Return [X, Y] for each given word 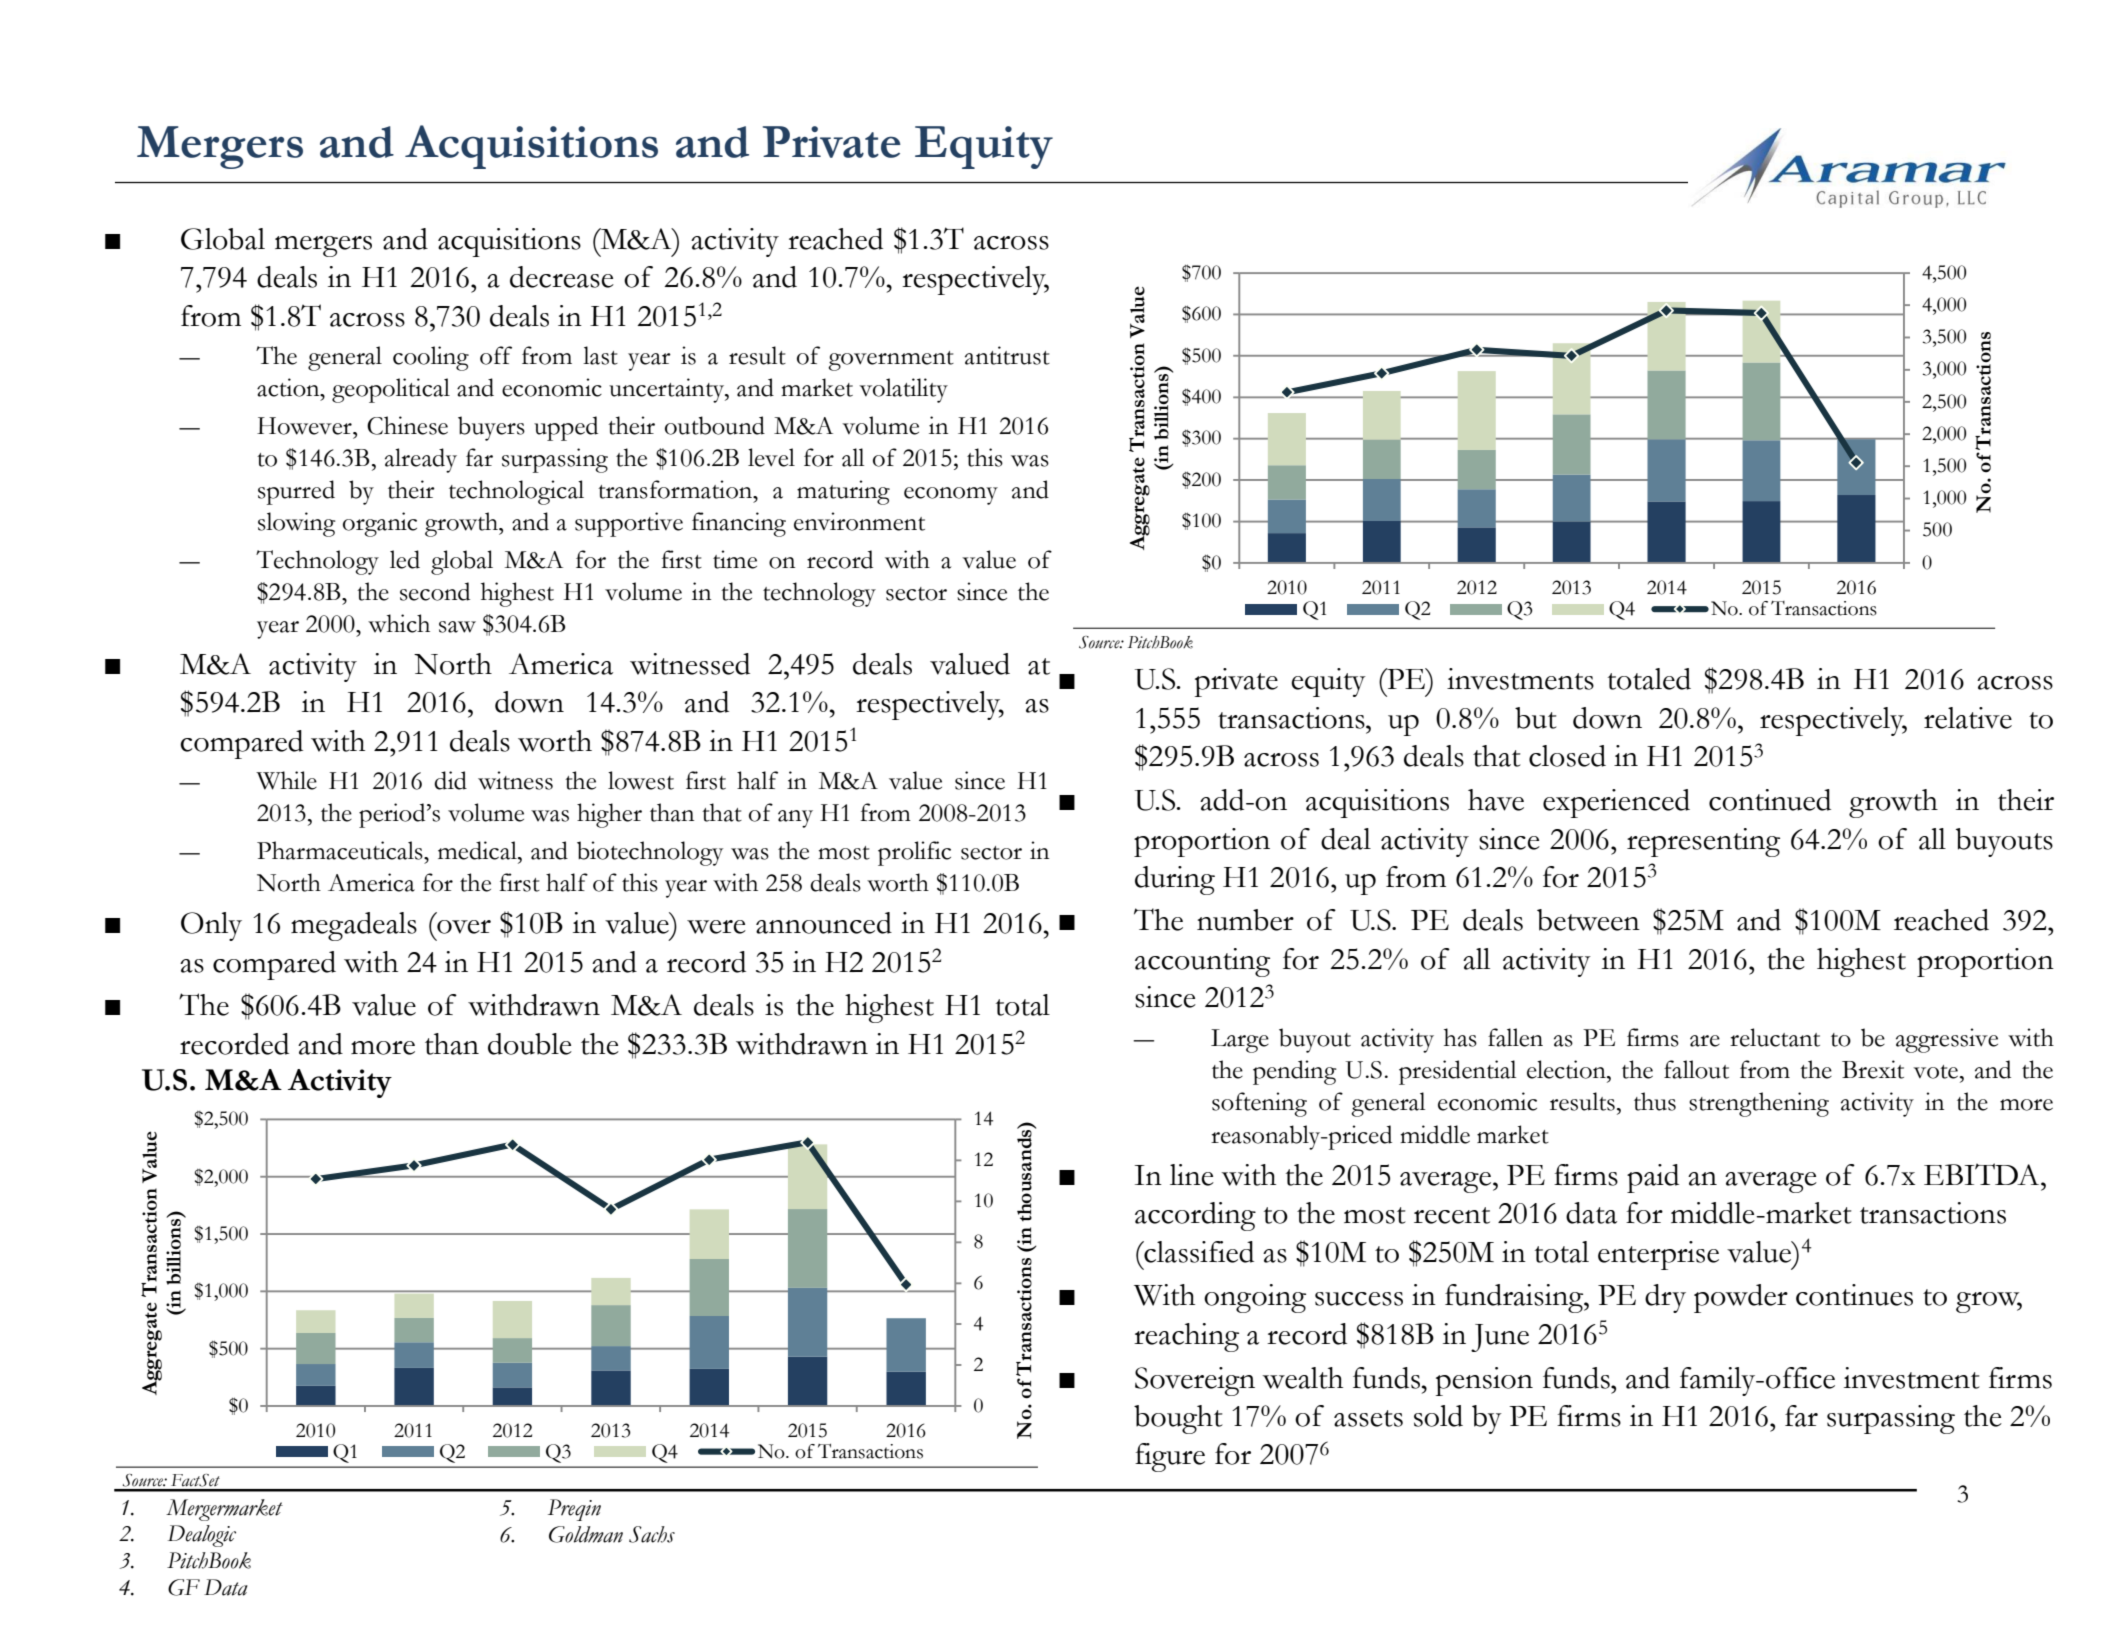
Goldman [586, 1534]
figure [1170, 1457]
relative [1968, 718]
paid [1653, 1178]
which [399, 623]
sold [1438, 1416]
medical [478, 850]
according [1195, 1216]
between [1588, 920]
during [1175, 880]
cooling [431, 358]
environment [859, 521]
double [530, 1044]
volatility [903, 390]
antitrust [1007, 355]
